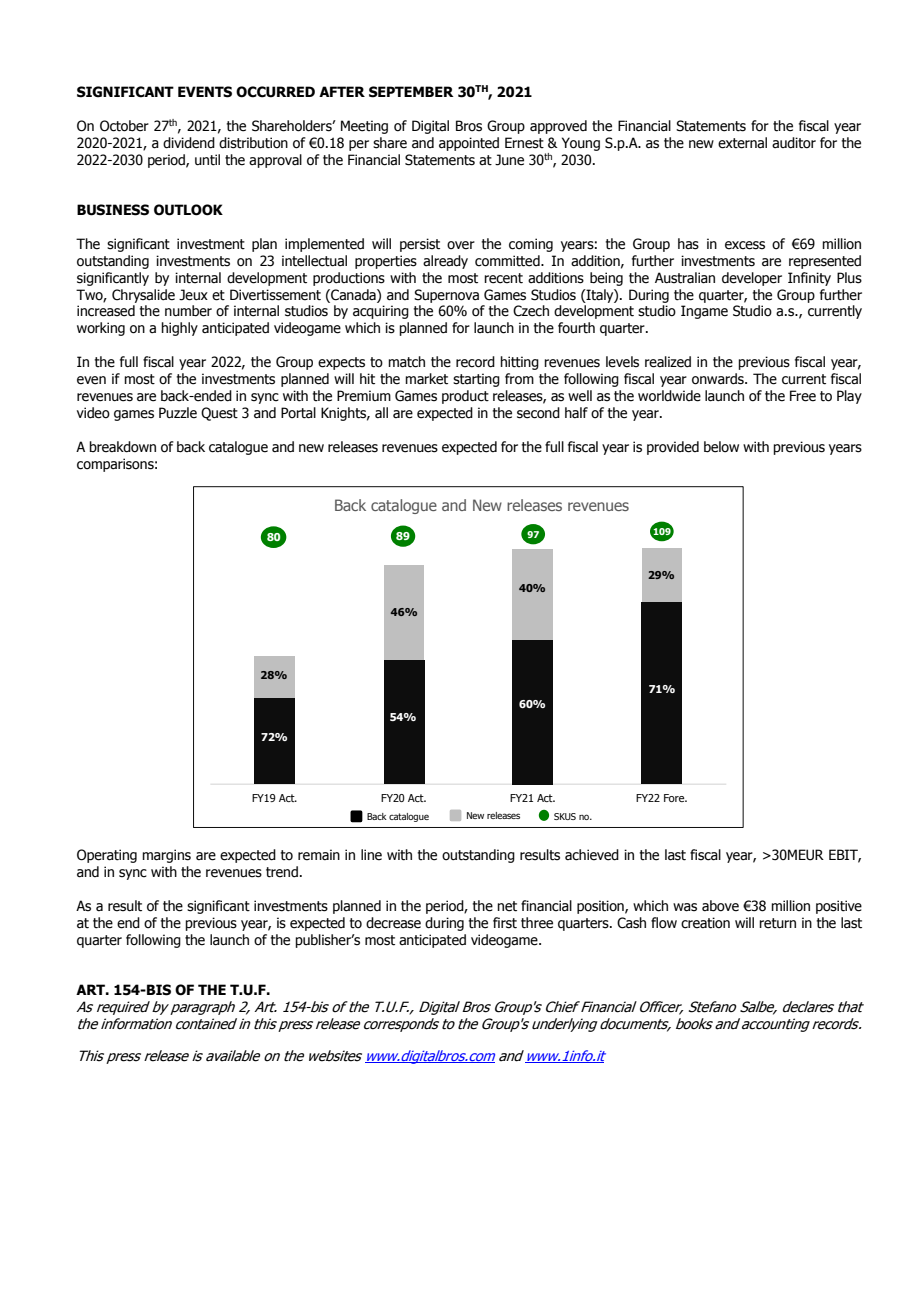 This document has width=924, height=1308. I want to click on below, so click(721, 447).
